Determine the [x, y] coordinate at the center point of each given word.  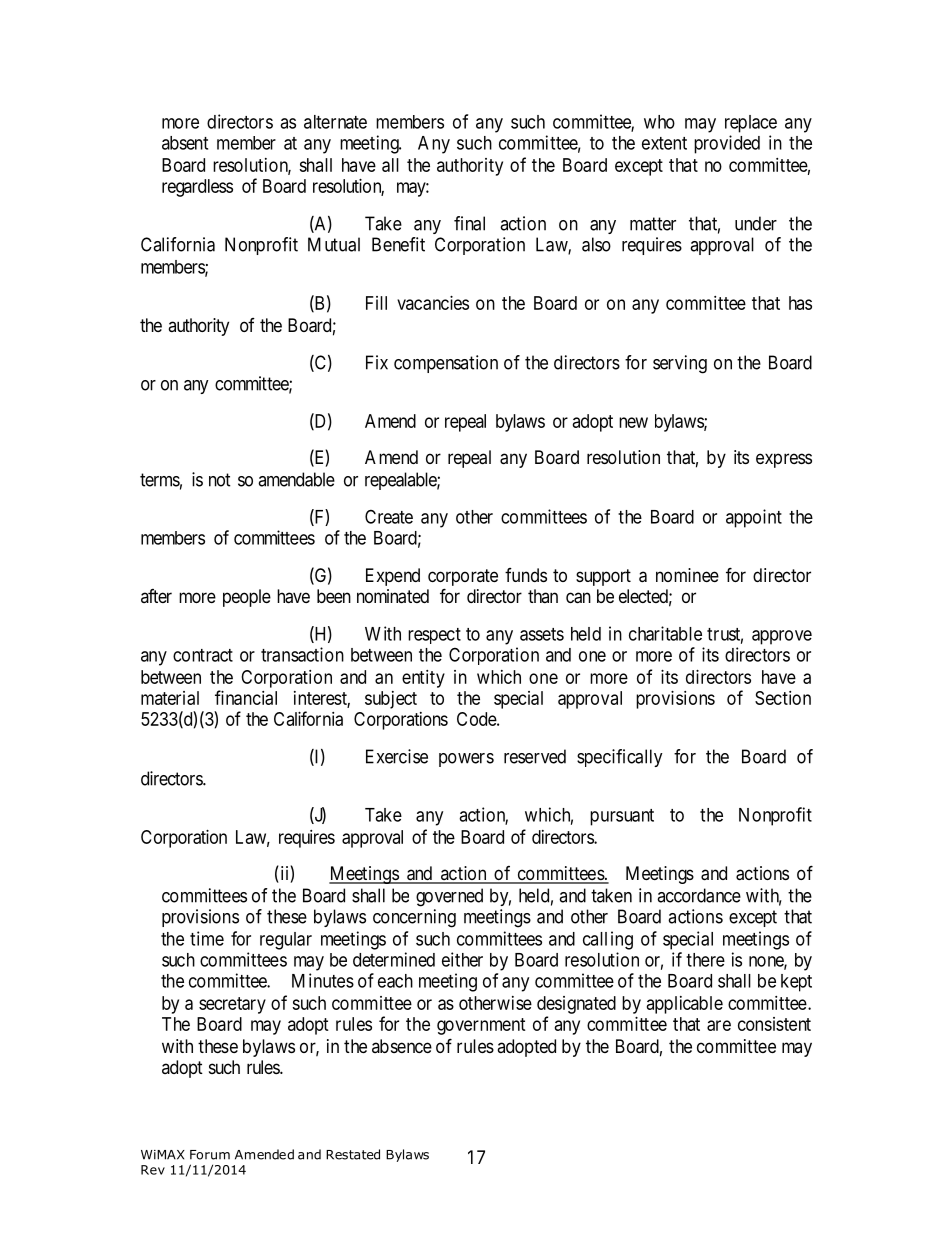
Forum [210, 1155]
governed [449, 897]
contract [203, 655]
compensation [446, 364]
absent [185, 143]
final [469, 223]
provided [727, 144]
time [207, 938]
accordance [699, 895]
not [220, 480]
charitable [665, 633]
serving [680, 364]
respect [434, 636]
